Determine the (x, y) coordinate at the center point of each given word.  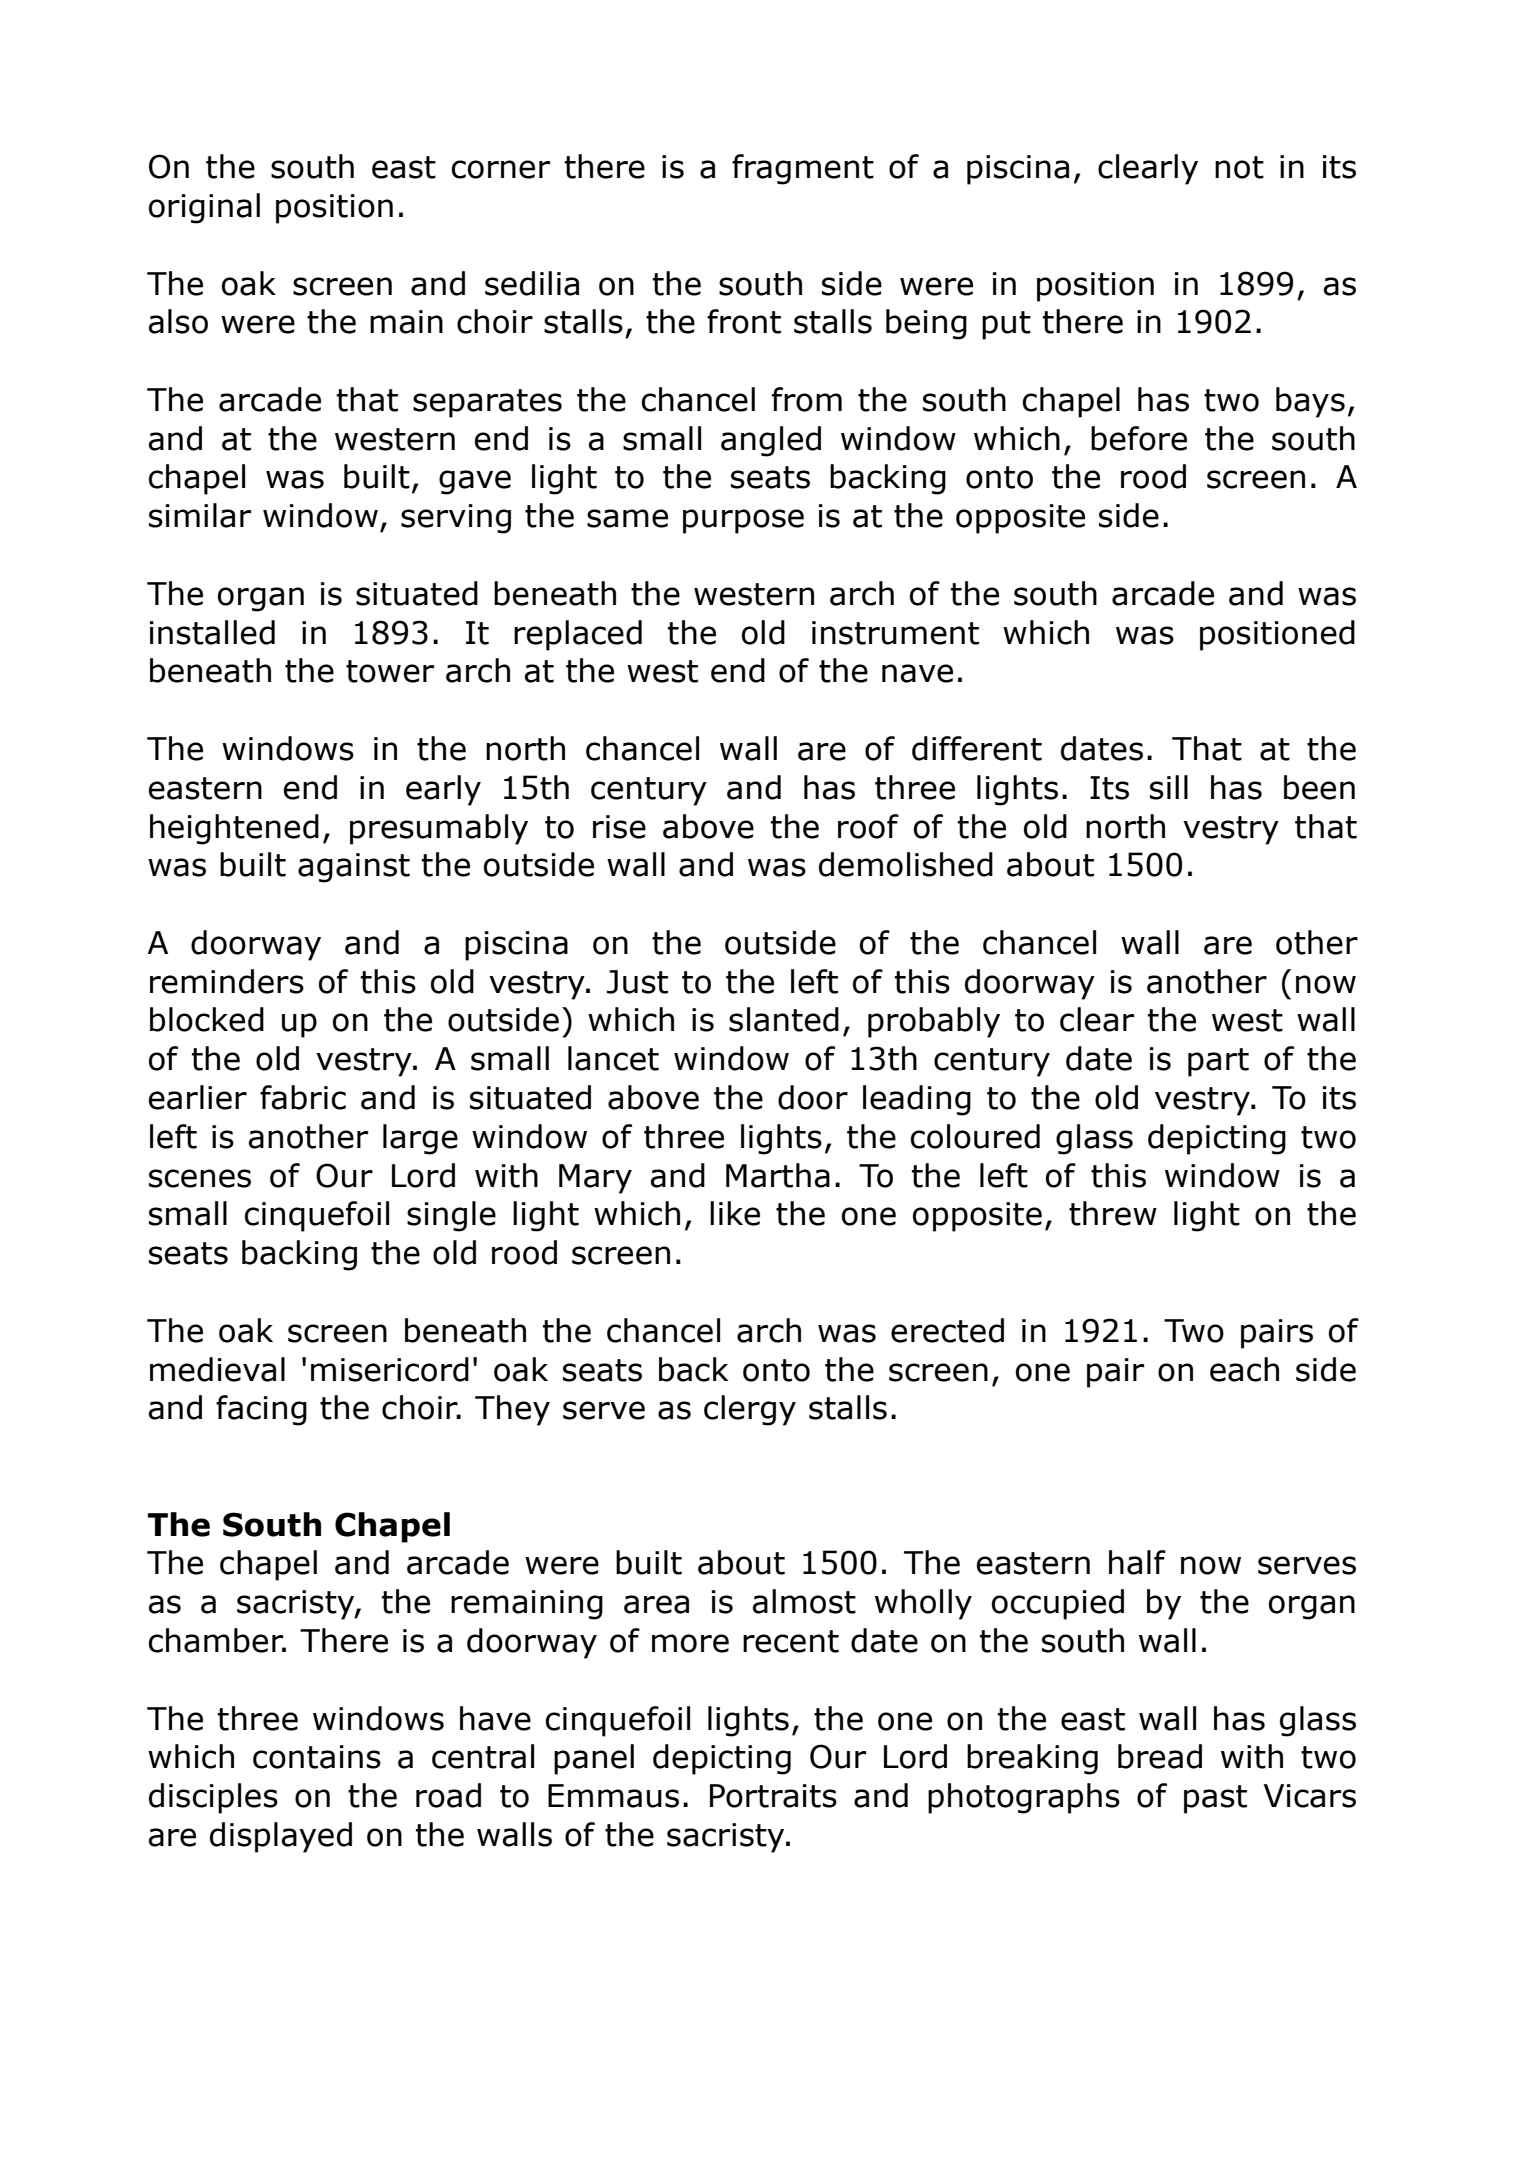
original (204, 208)
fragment (803, 169)
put (1006, 325)
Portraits (773, 1796)
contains (317, 1757)
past (1215, 1799)
